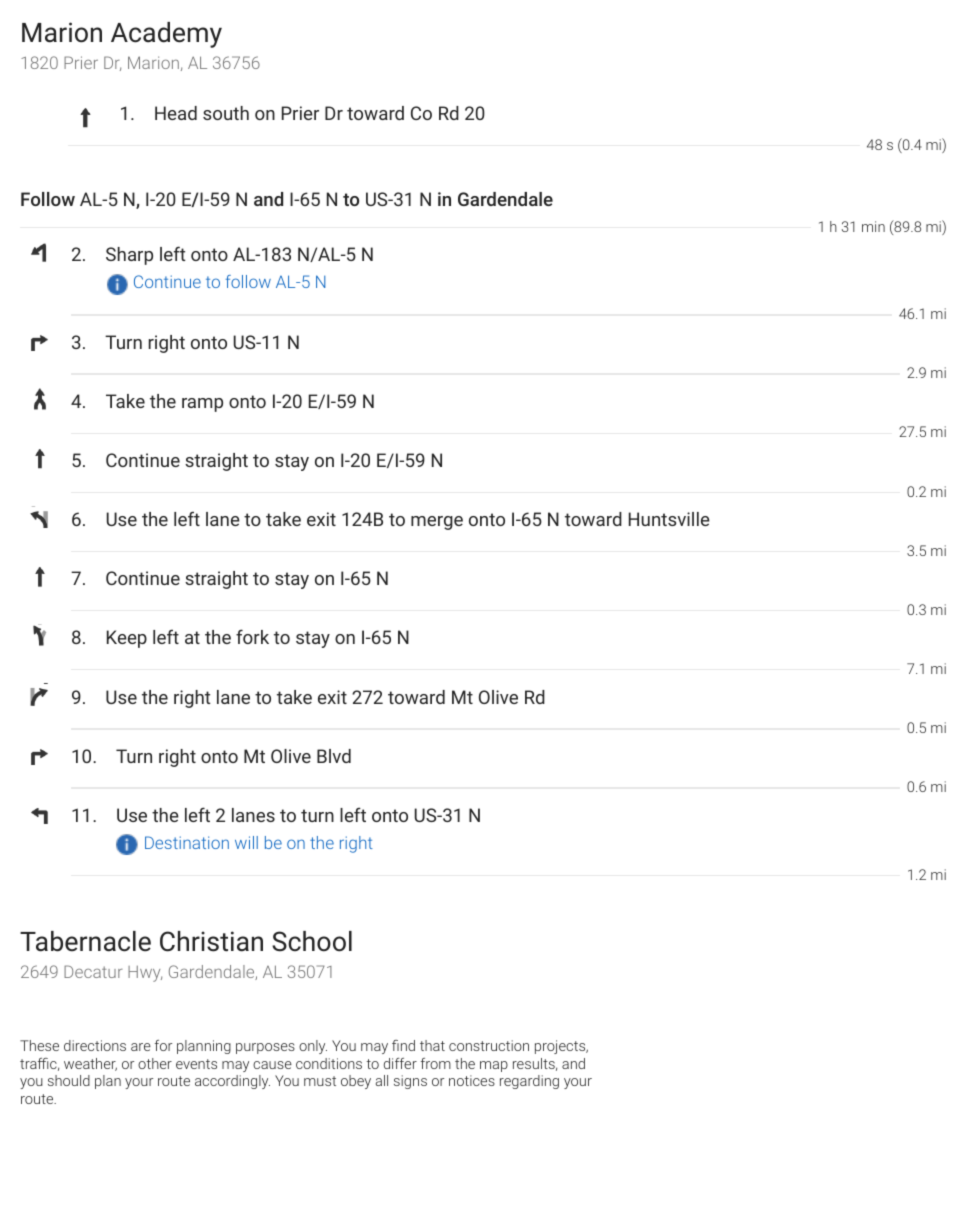 This screenshot has width=967, height=1232. I want to click on that, so click(432, 1045).
